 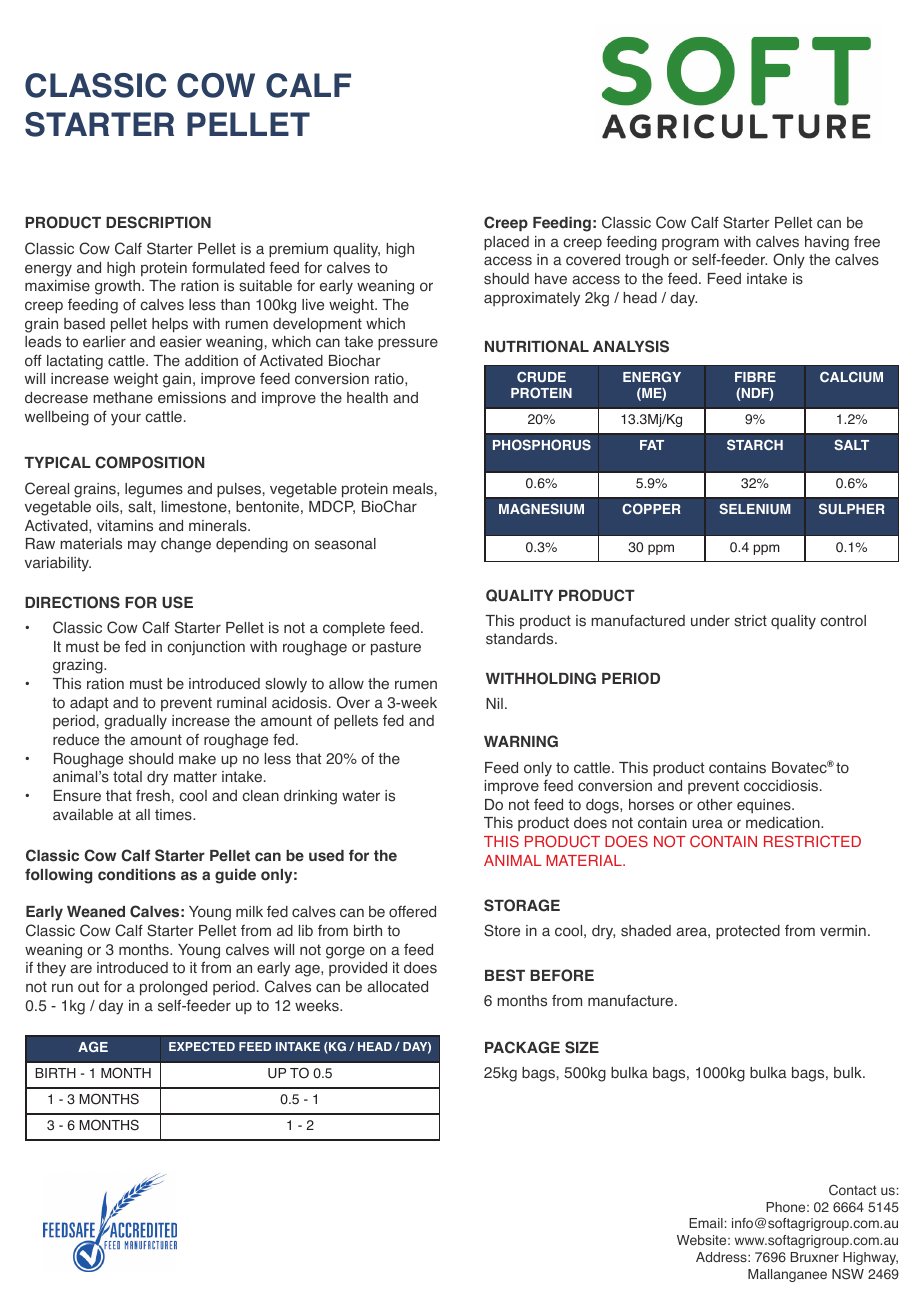 What do you see at coordinates (827, 243) in the page?
I see `having` at bounding box center [827, 243].
